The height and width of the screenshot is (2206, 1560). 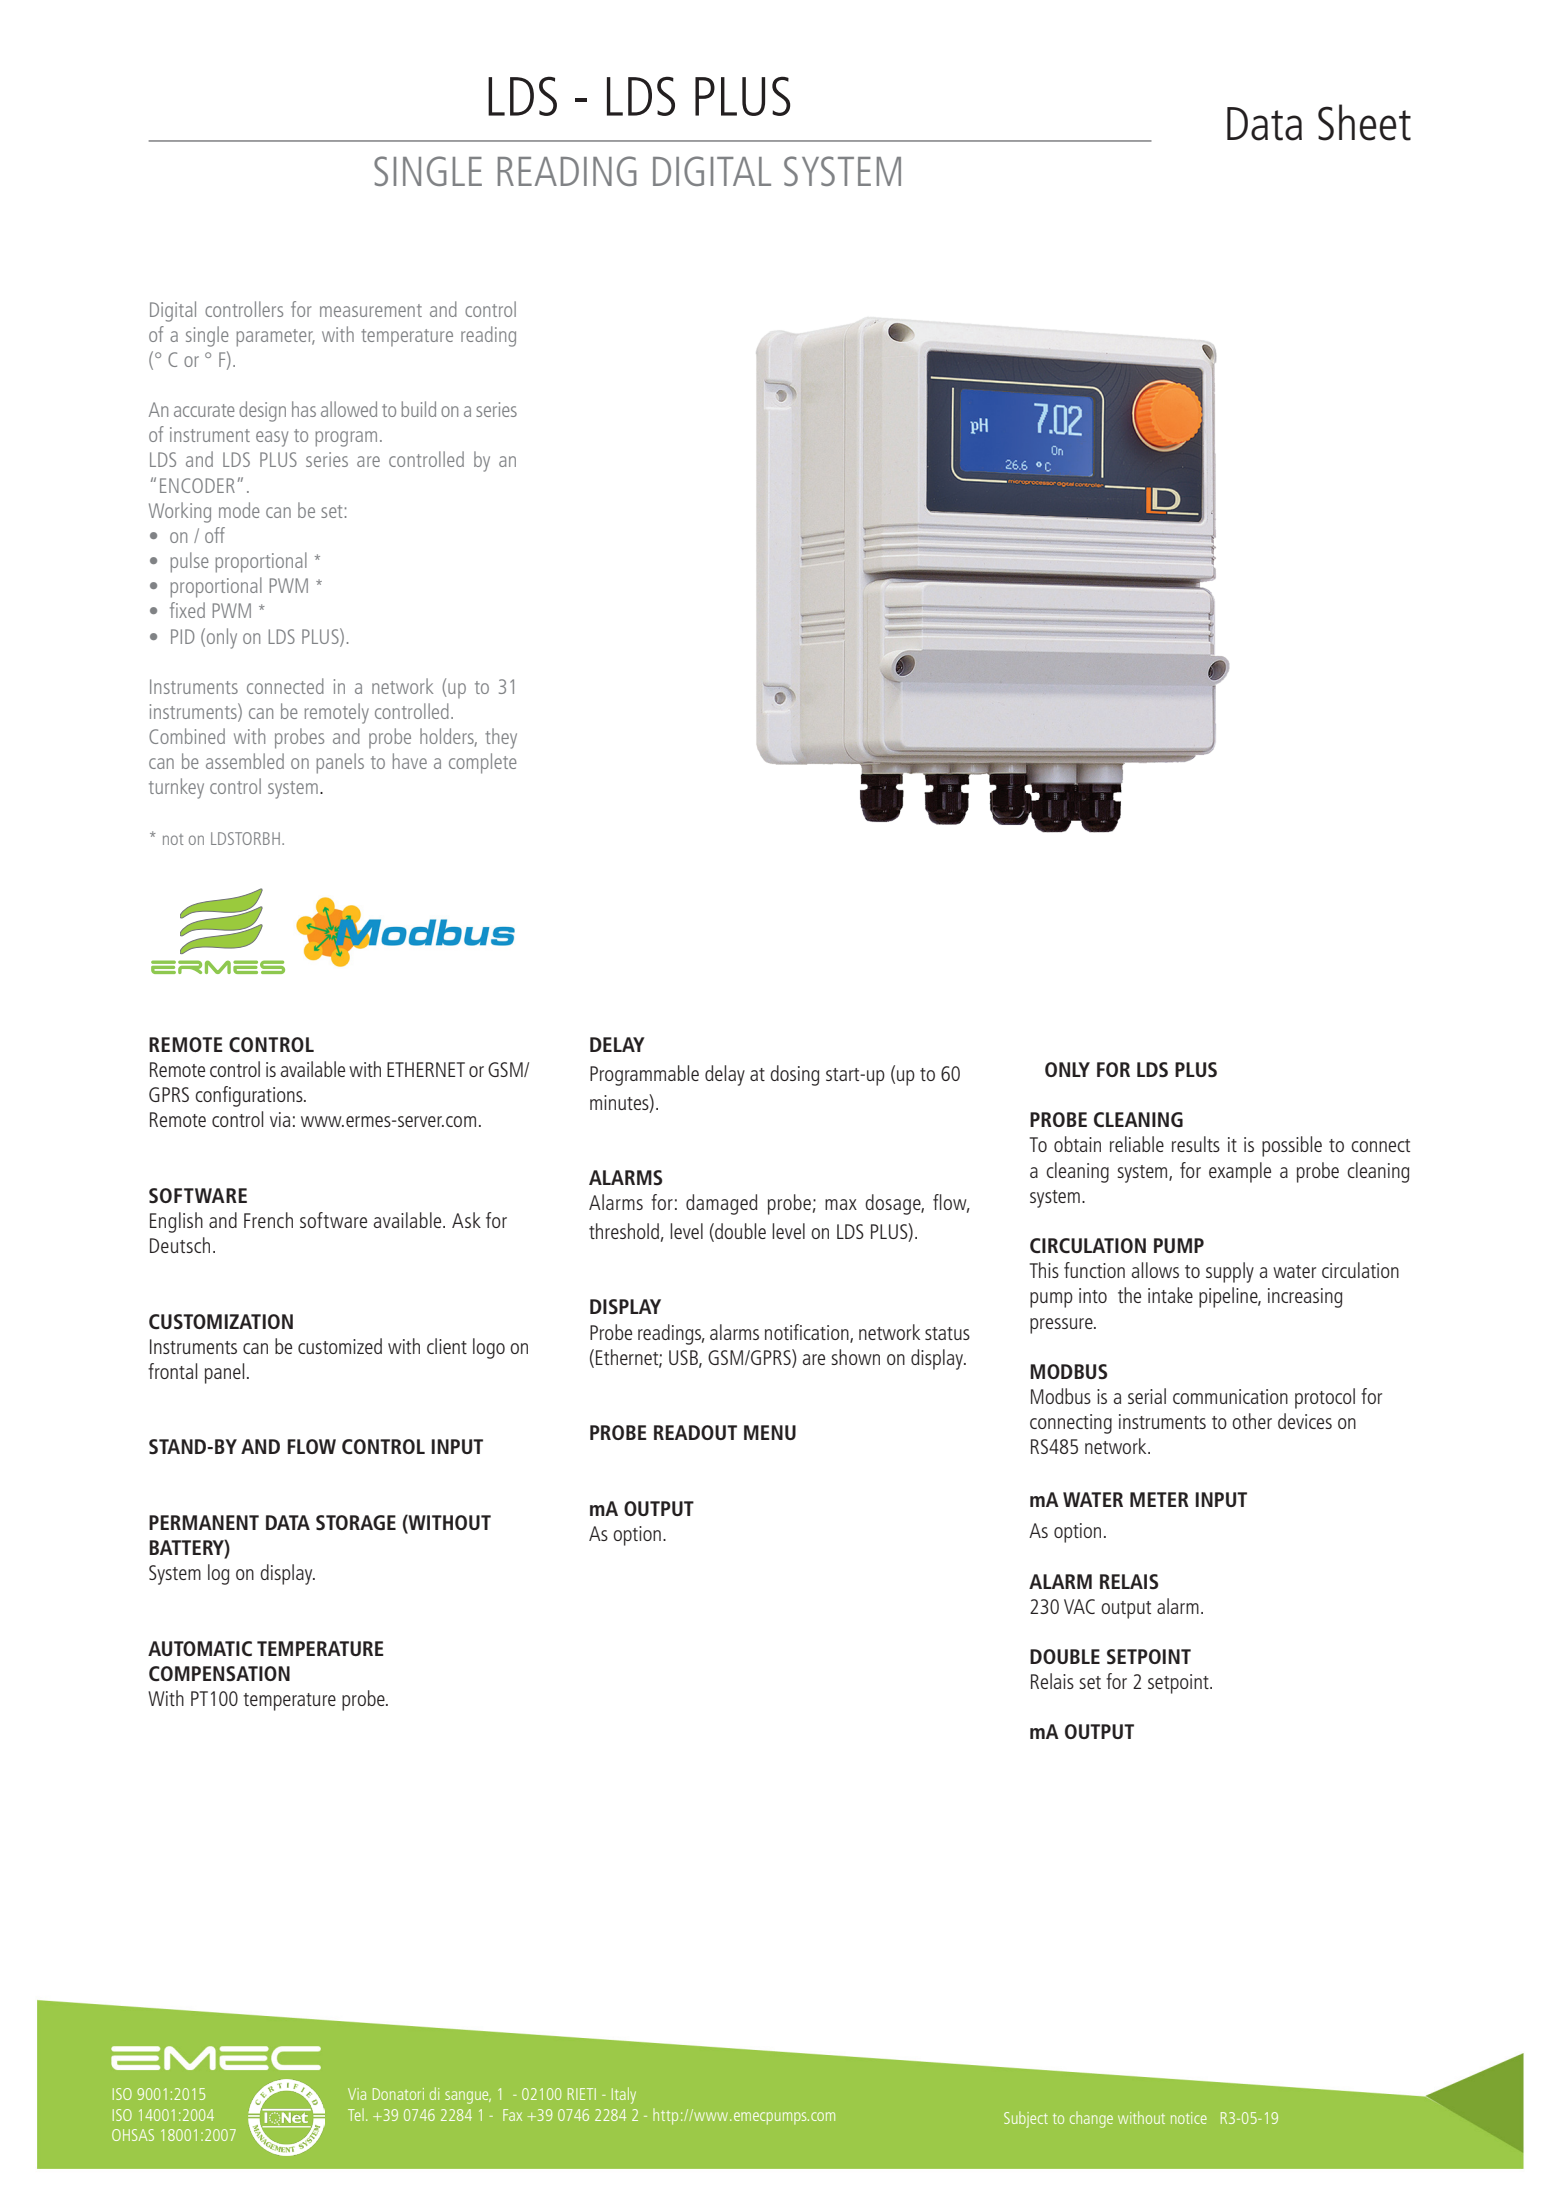 What do you see at coordinates (1189, 2118) in the screenshot?
I see `notice` at bounding box center [1189, 2118].
